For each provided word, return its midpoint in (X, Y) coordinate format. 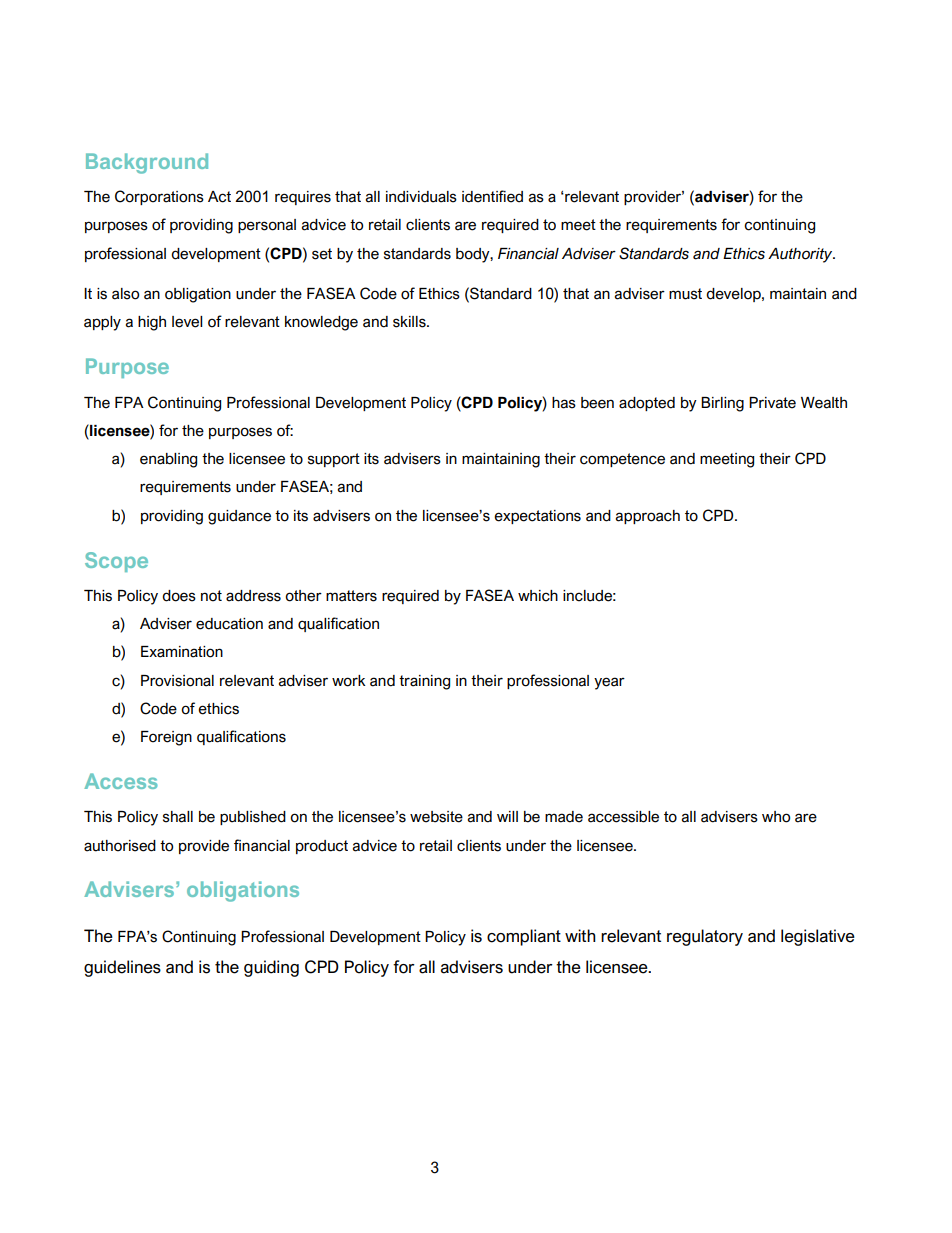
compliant (524, 937)
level (187, 322)
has (564, 403)
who (776, 817)
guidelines (122, 968)
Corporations (159, 197)
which (538, 596)
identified (492, 196)
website (436, 817)
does (179, 596)
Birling (722, 404)
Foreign (166, 738)
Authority (801, 255)
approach (648, 517)
